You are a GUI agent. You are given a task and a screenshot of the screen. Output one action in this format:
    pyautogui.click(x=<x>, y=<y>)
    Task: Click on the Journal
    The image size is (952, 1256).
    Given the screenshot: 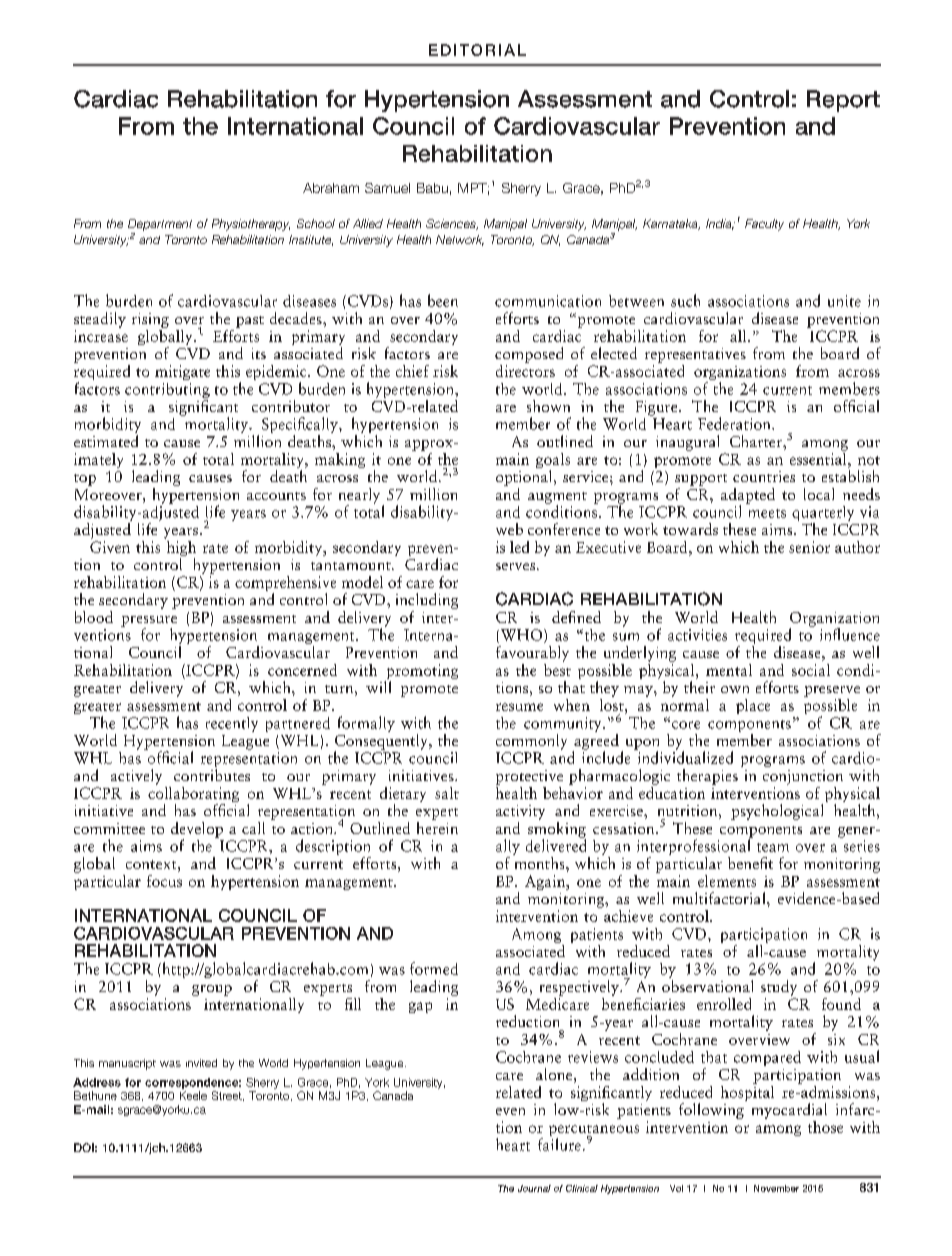 What is the action you would take?
    pyautogui.click(x=534, y=1188)
